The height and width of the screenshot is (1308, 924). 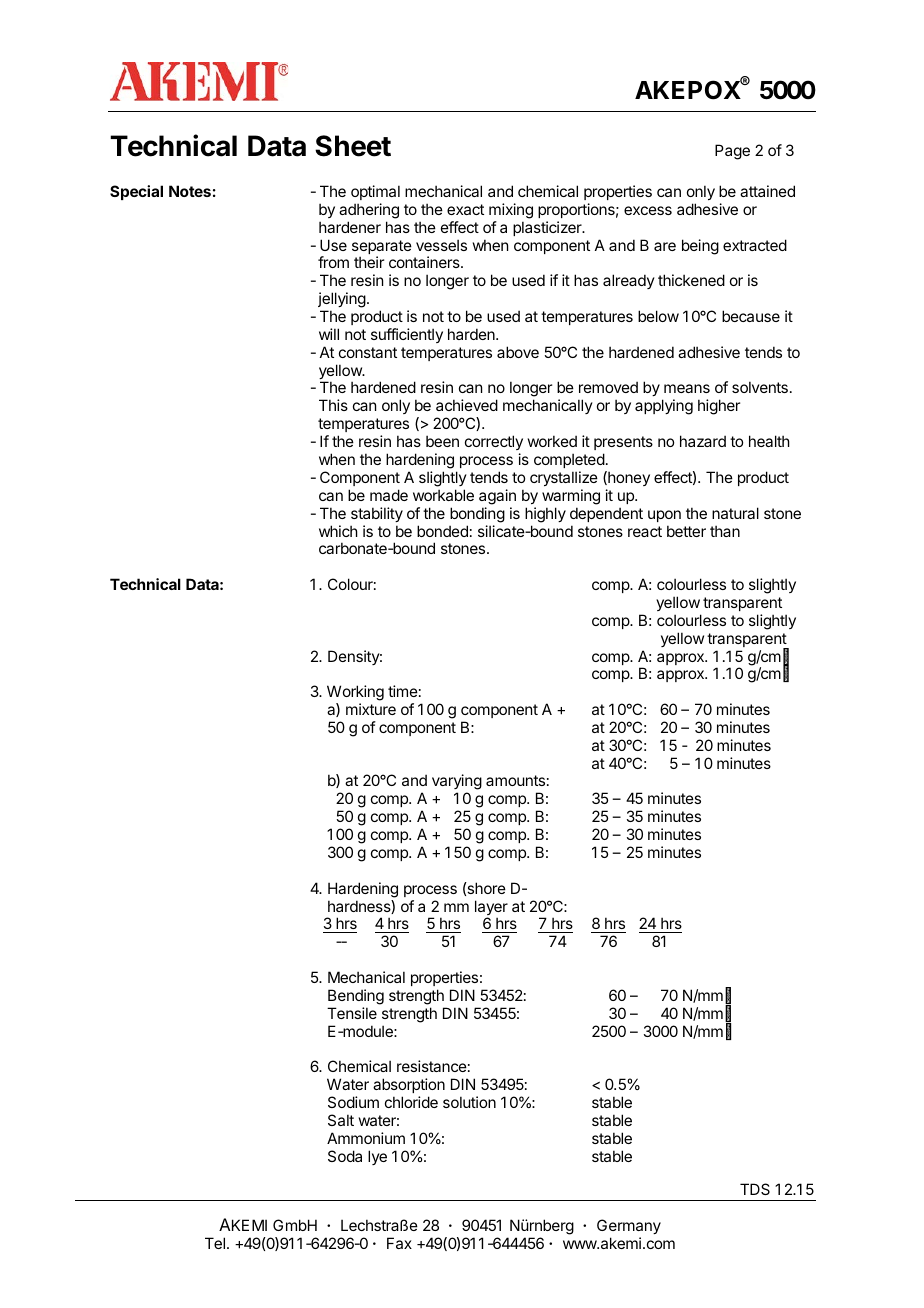 What do you see at coordinates (465, 209) in the screenshot?
I see `exact` at bounding box center [465, 209].
